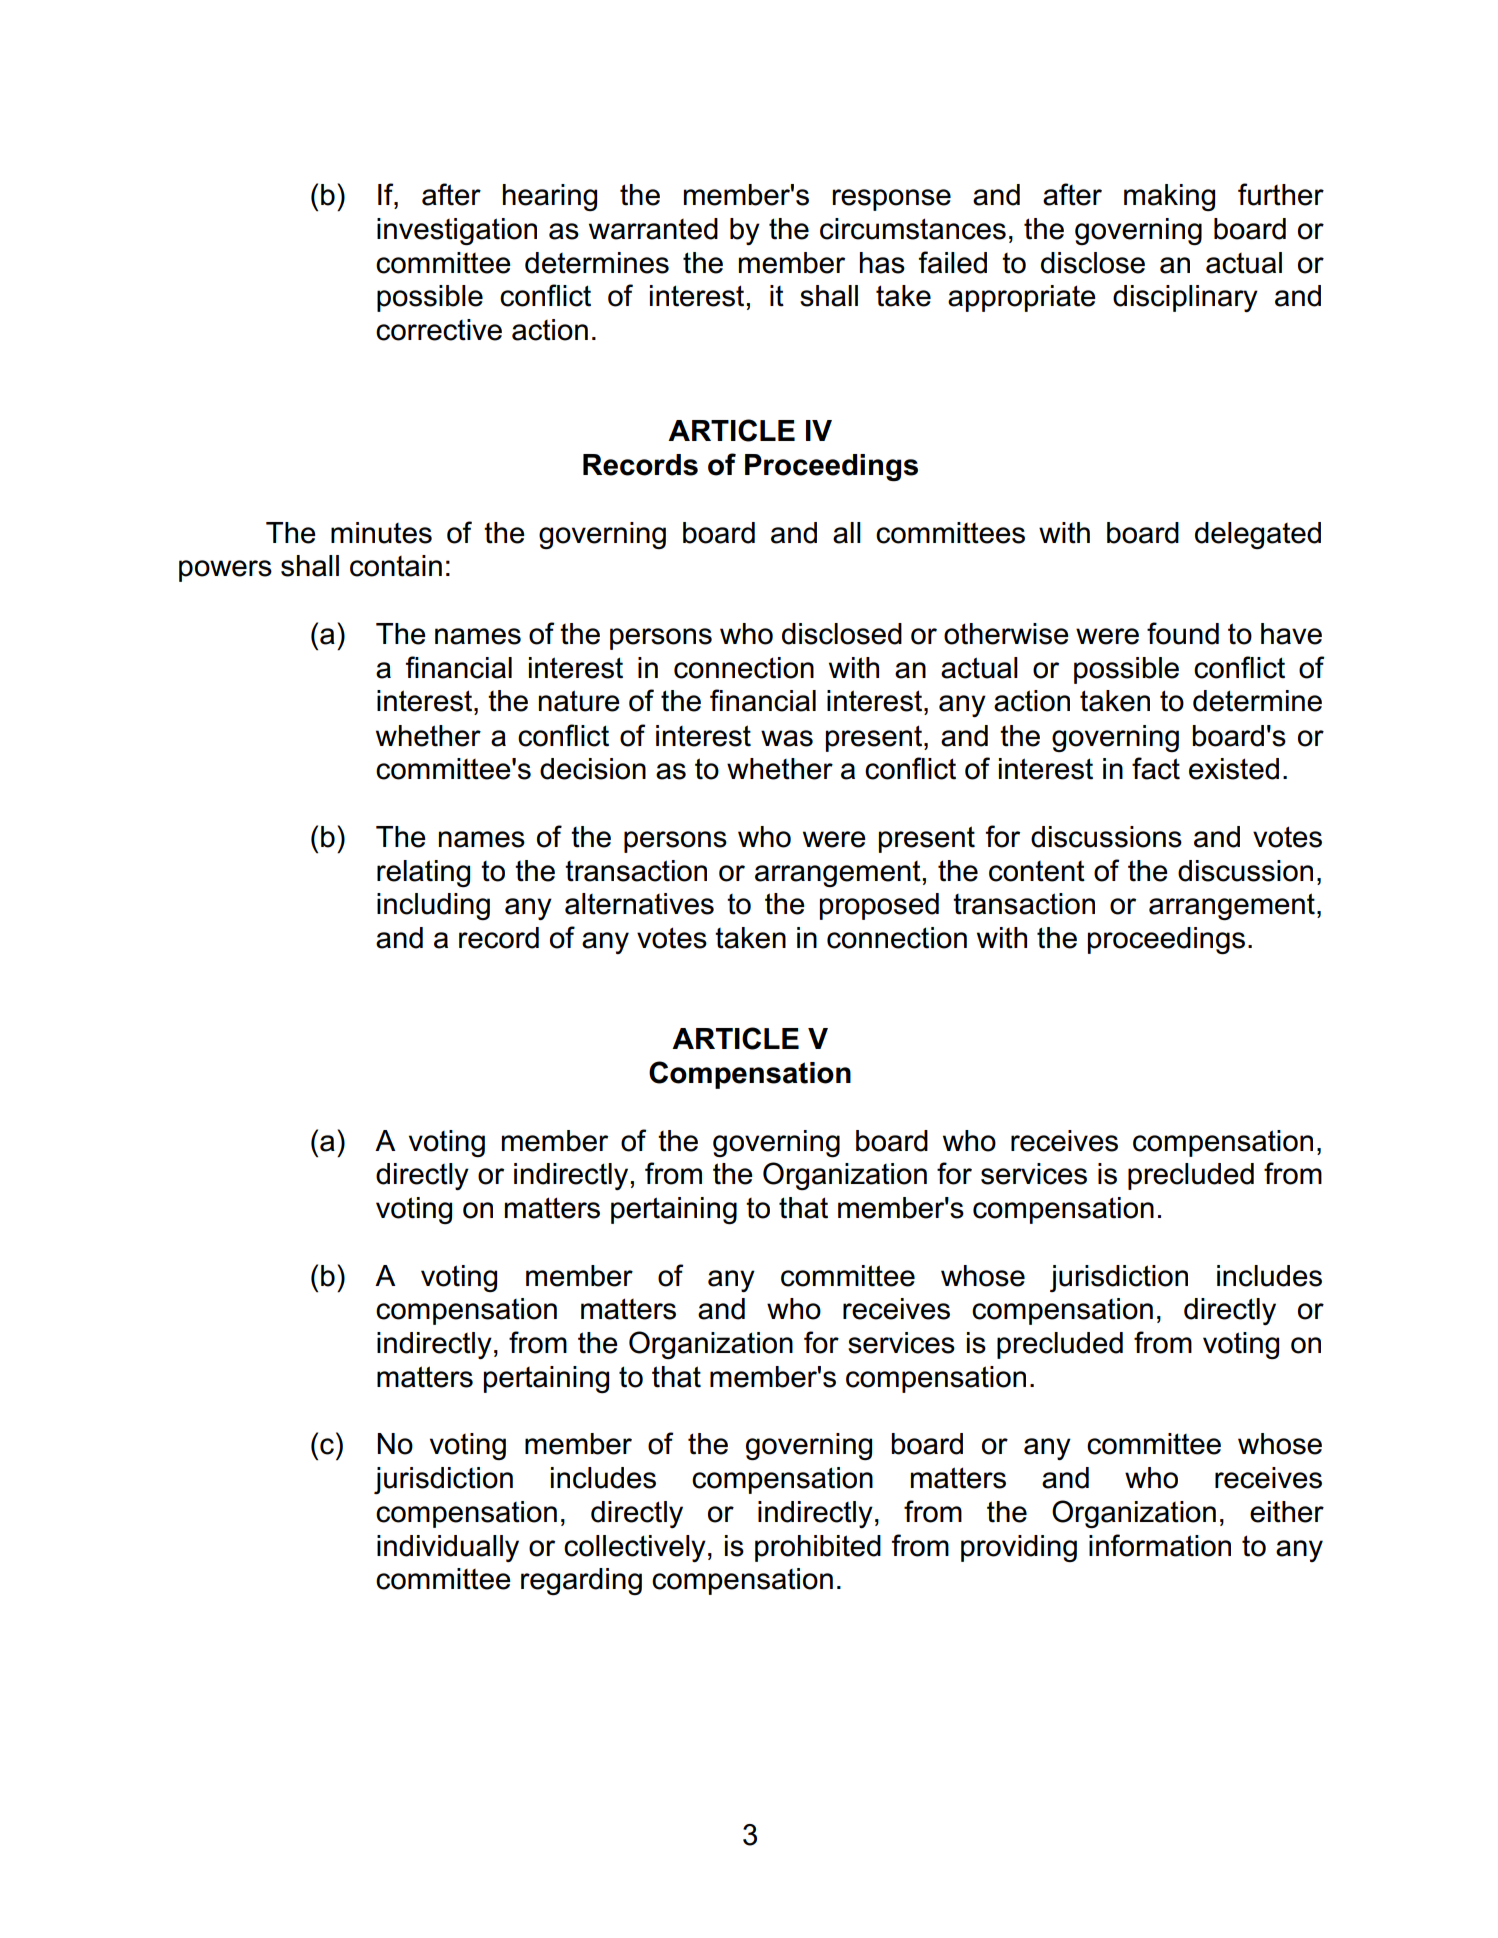 This image has height=1938, width=1498. What do you see at coordinates (879, 906) in the image?
I see `proposed` at bounding box center [879, 906].
